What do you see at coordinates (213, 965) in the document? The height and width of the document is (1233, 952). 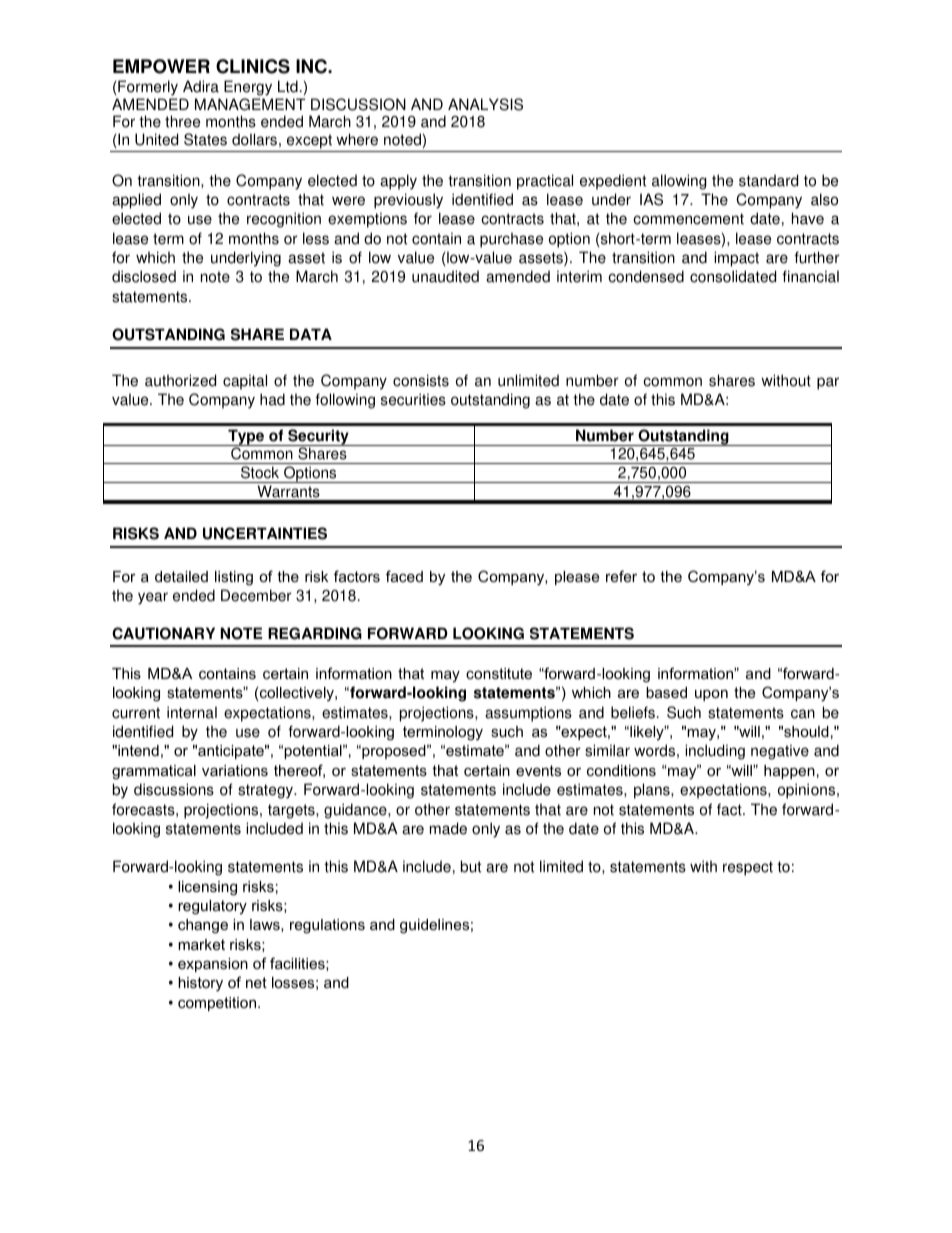 I see `expansion` at bounding box center [213, 965].
